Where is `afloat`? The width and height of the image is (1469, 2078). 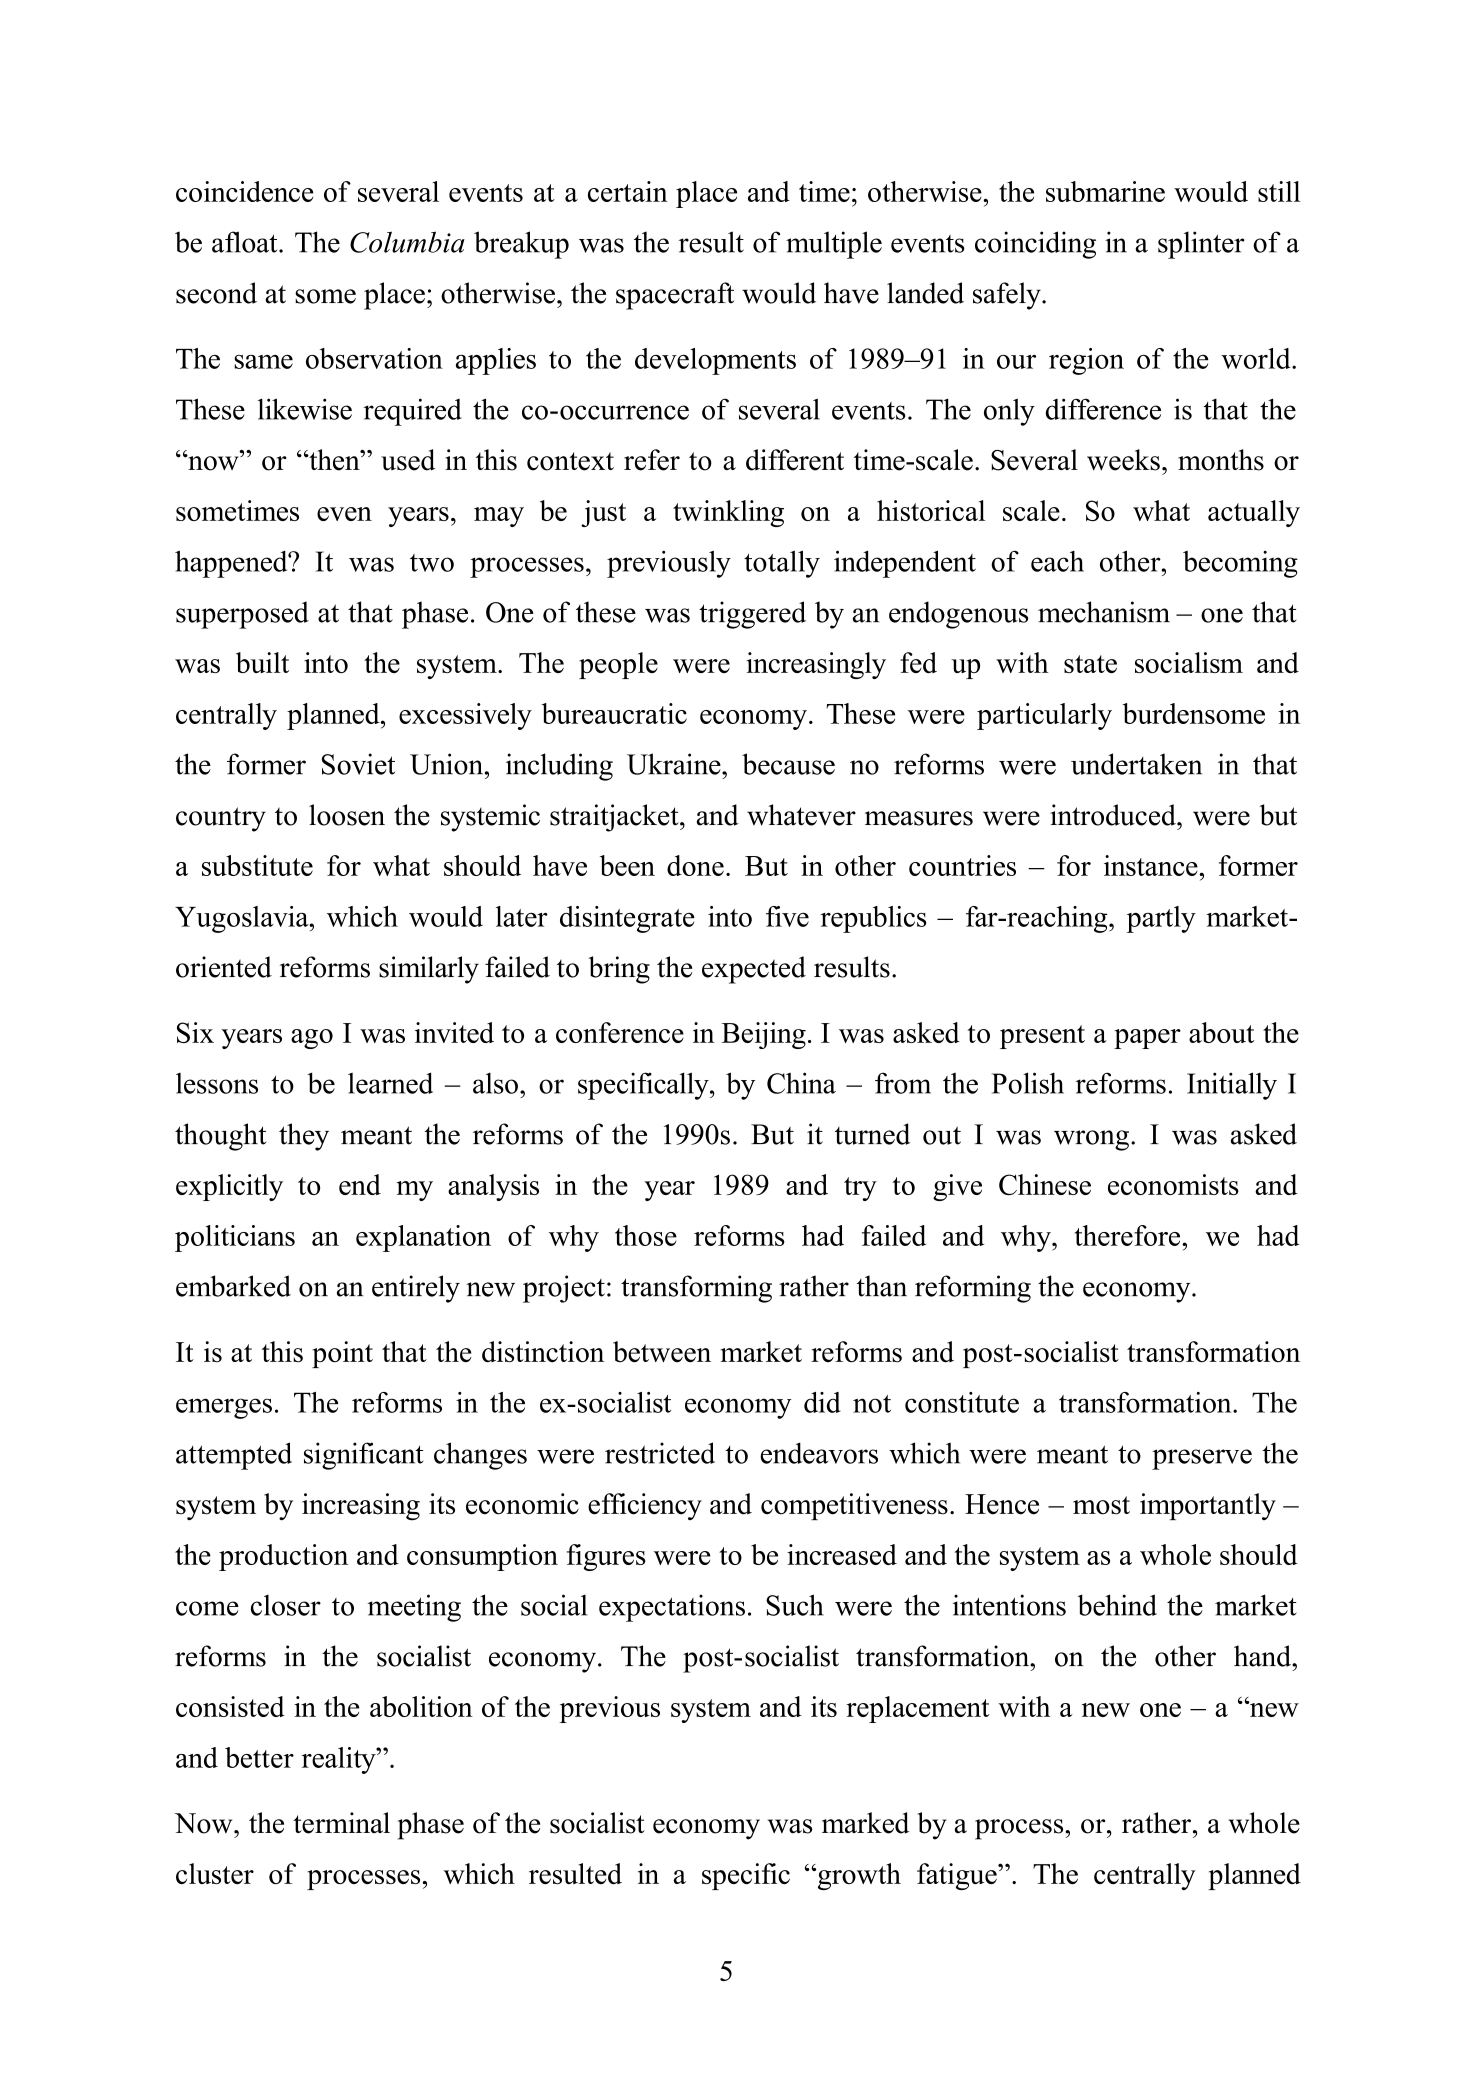 afloat is located at coordinates (246, 242).
